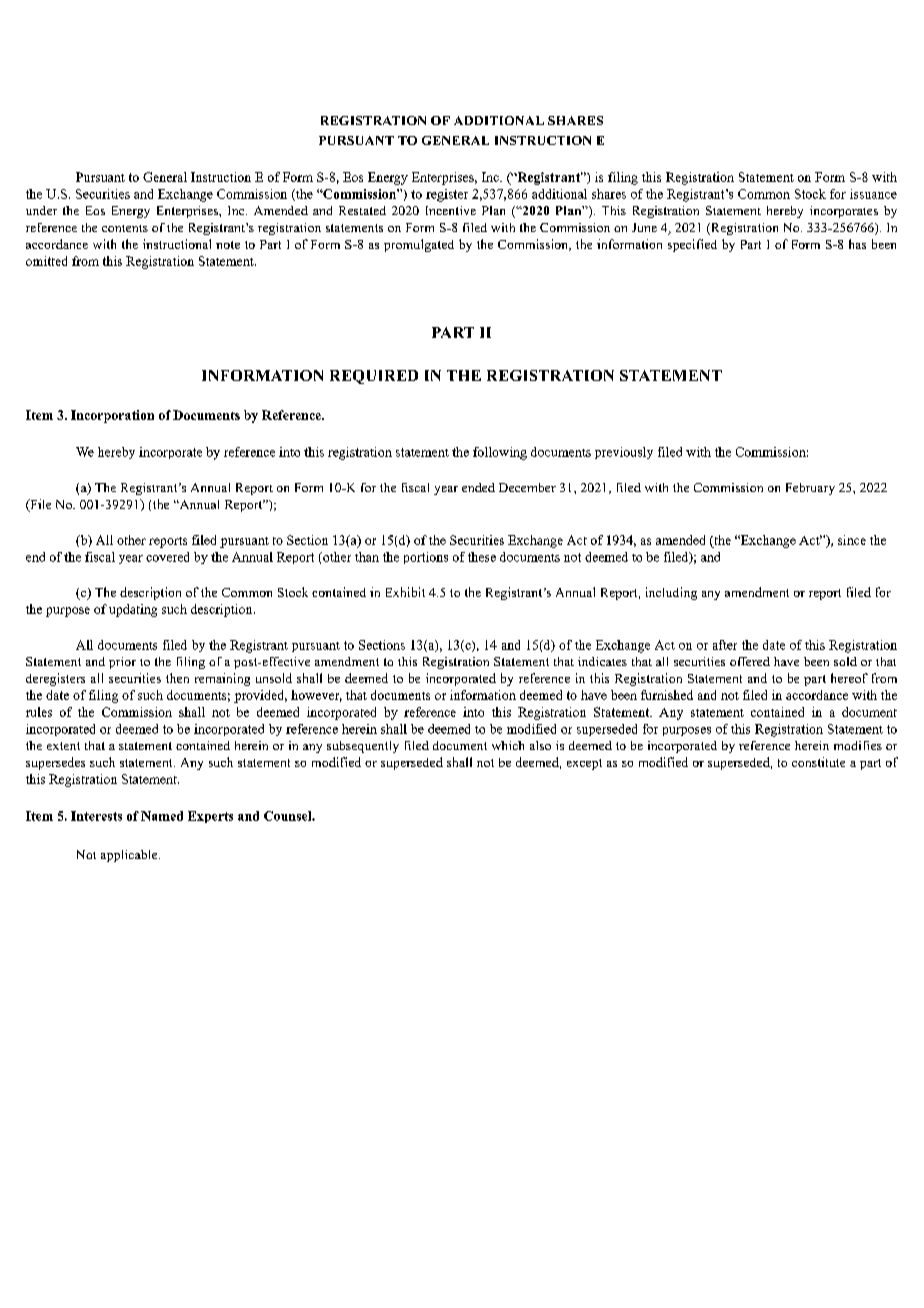 This screenshot has width=924, height=1308. Describe the element at coordinates (125, 228) in the screenshot. I see `contents` at that location.
